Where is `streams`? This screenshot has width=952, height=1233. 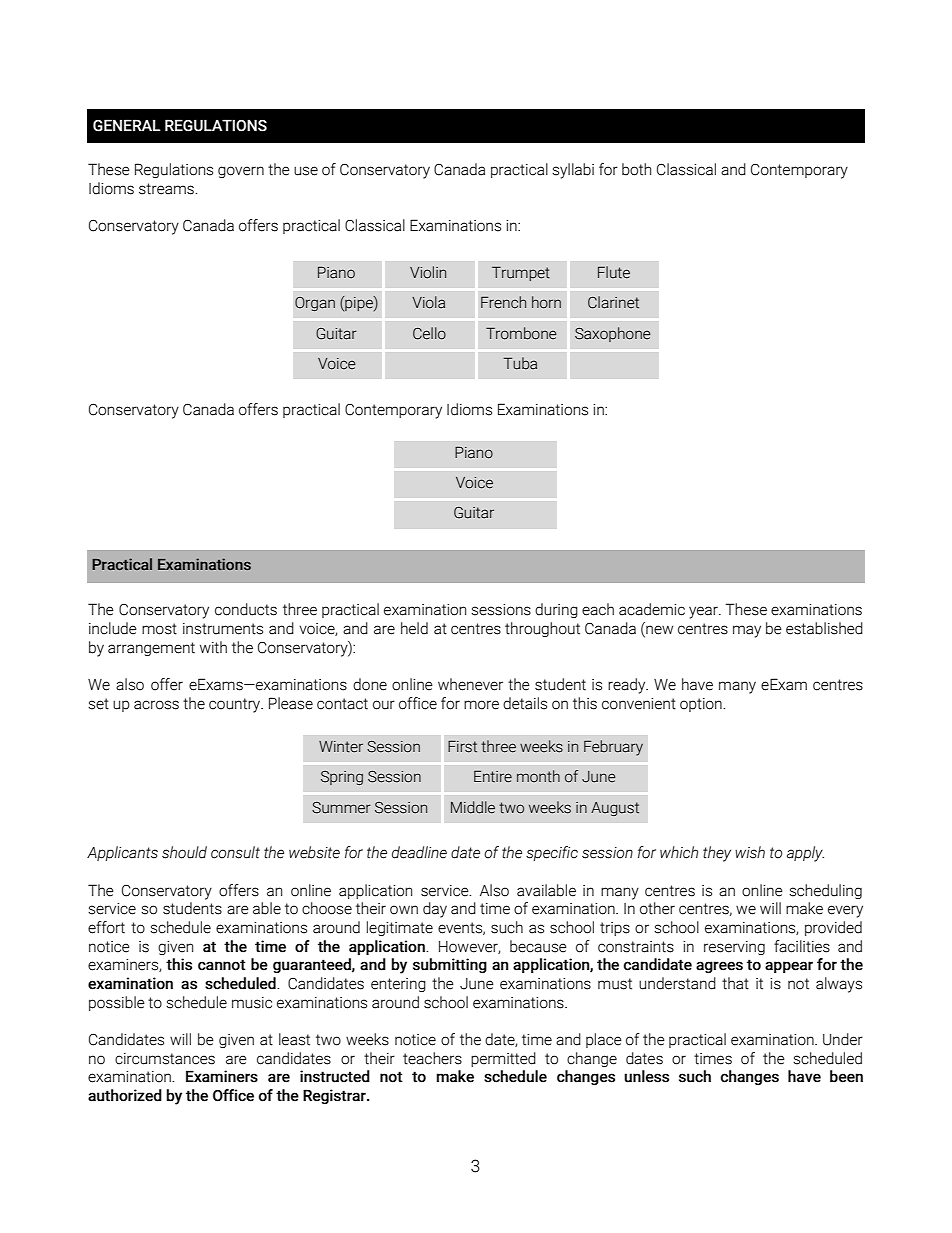
streams is located at coordinates (167, 189).
